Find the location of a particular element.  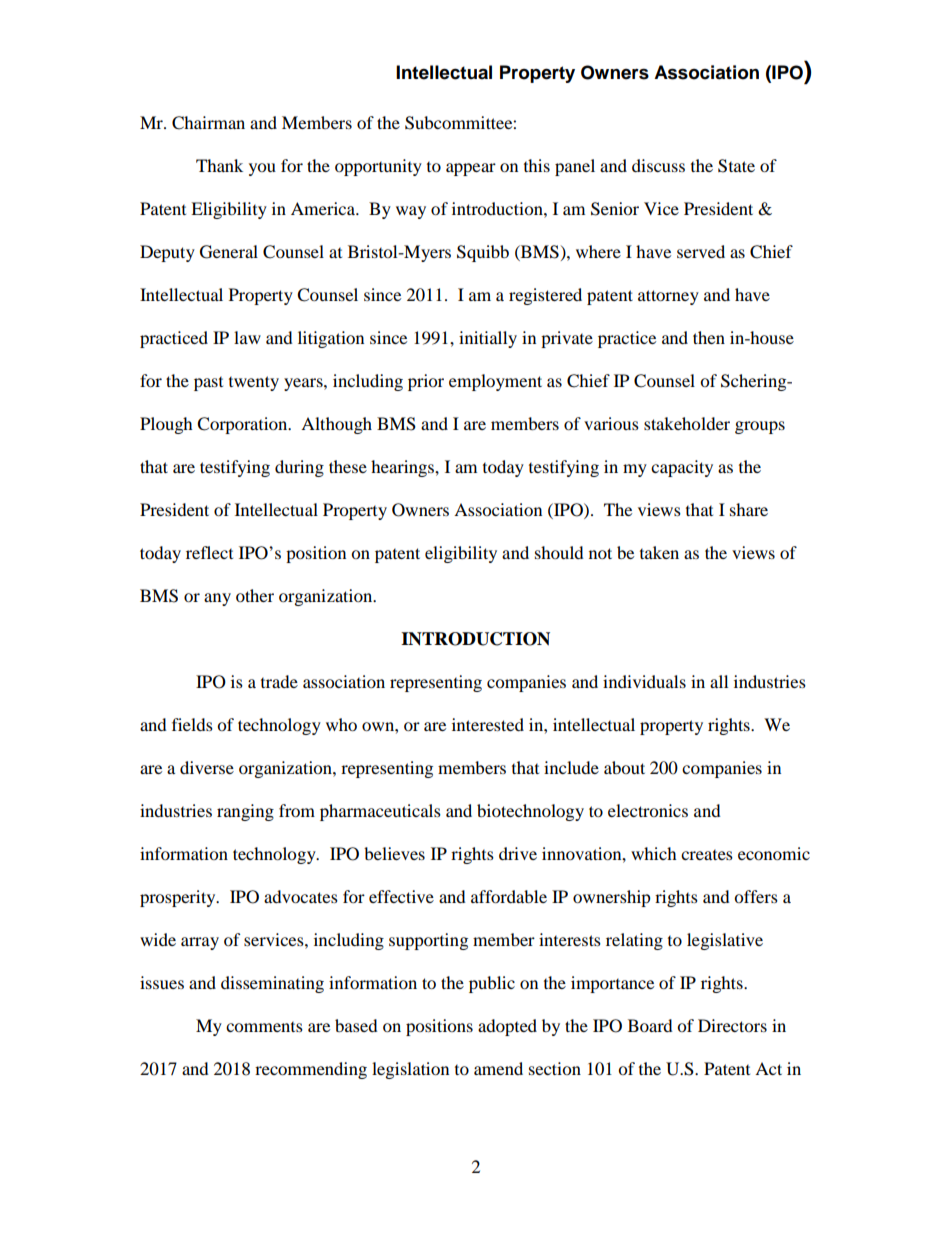

then is located at coordinates (709, 337).
